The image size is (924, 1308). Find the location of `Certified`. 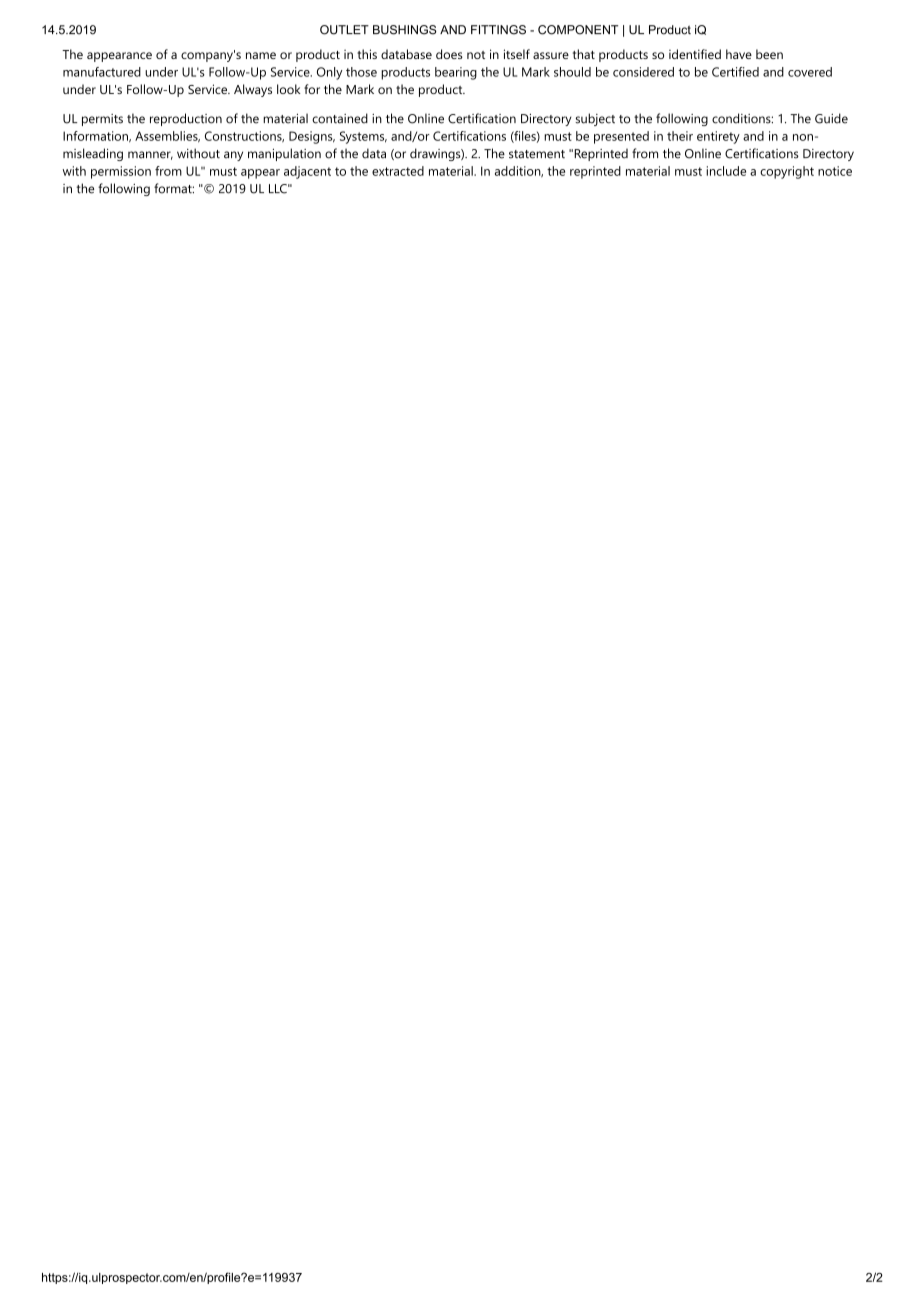

Certified is located at coordinates (735, 72).
